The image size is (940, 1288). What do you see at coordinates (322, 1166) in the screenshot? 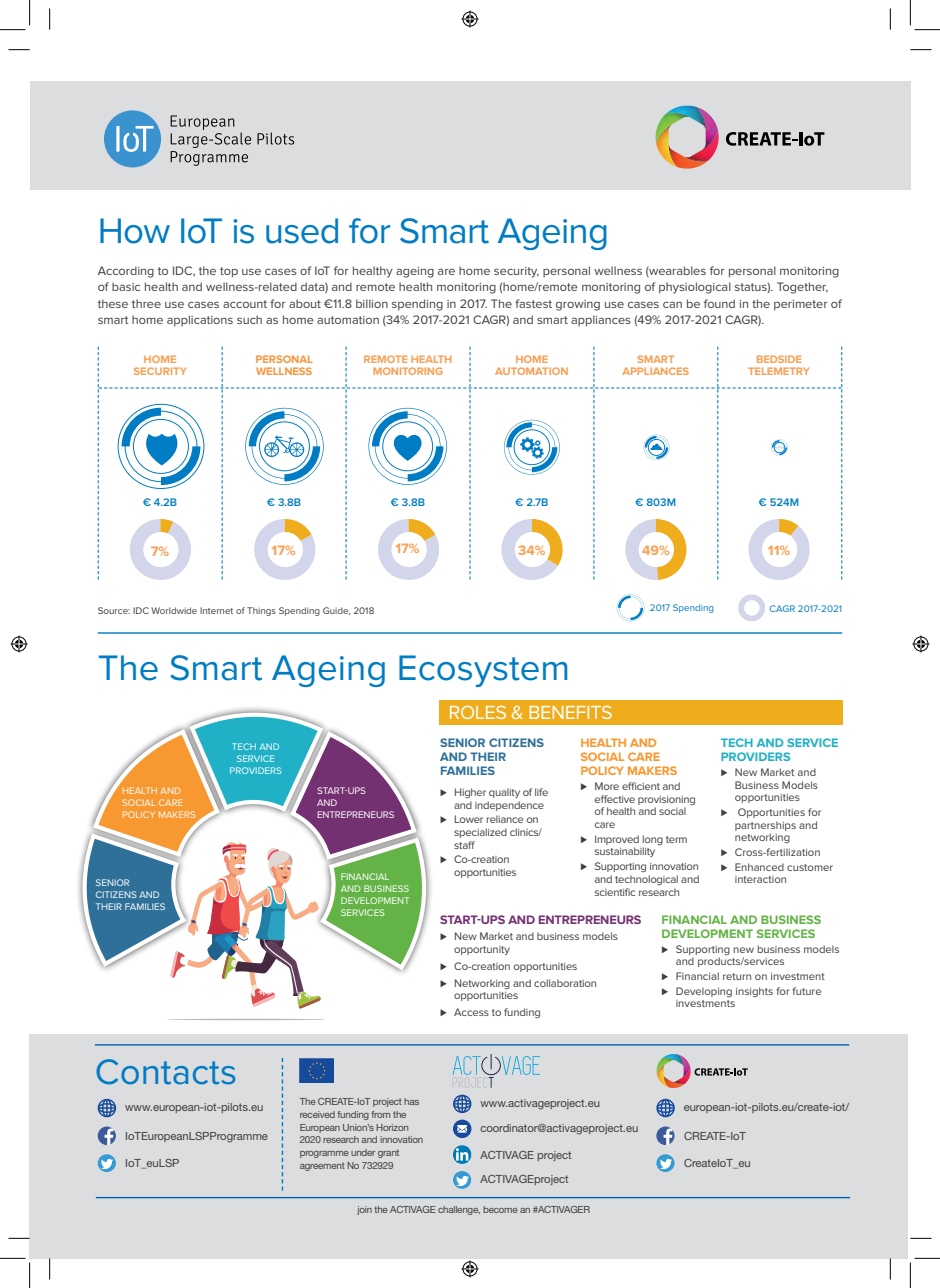
I see `agreement` at bounding box center [322, 1166].
